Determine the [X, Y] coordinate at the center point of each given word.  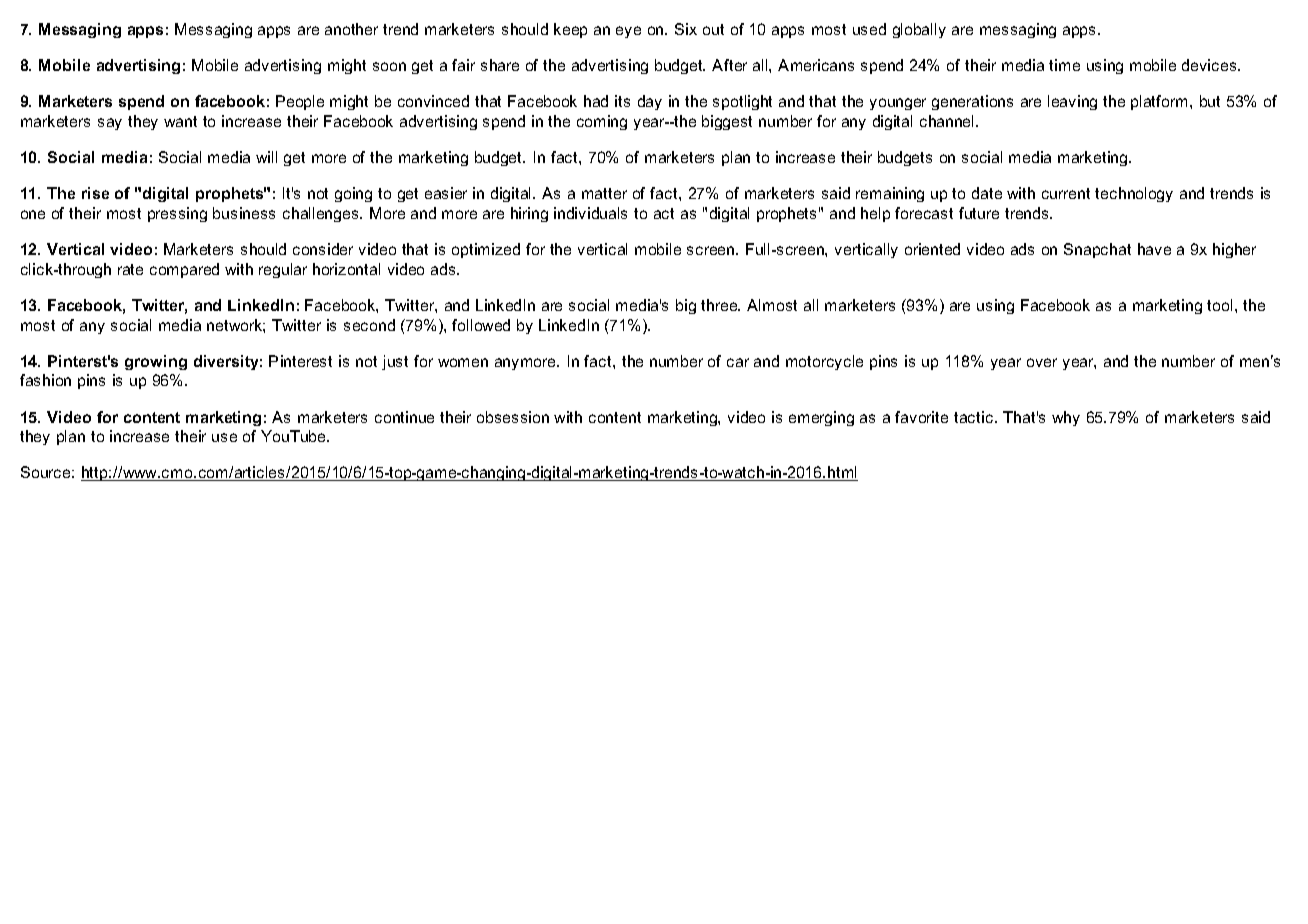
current [1066, 193]
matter [604, 193]
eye [628, 32]
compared [184, 270]
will [266, 157]
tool [1219, 305]
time [1064, 65]
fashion [45, 380]
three [720, 305]
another [351, 29]
